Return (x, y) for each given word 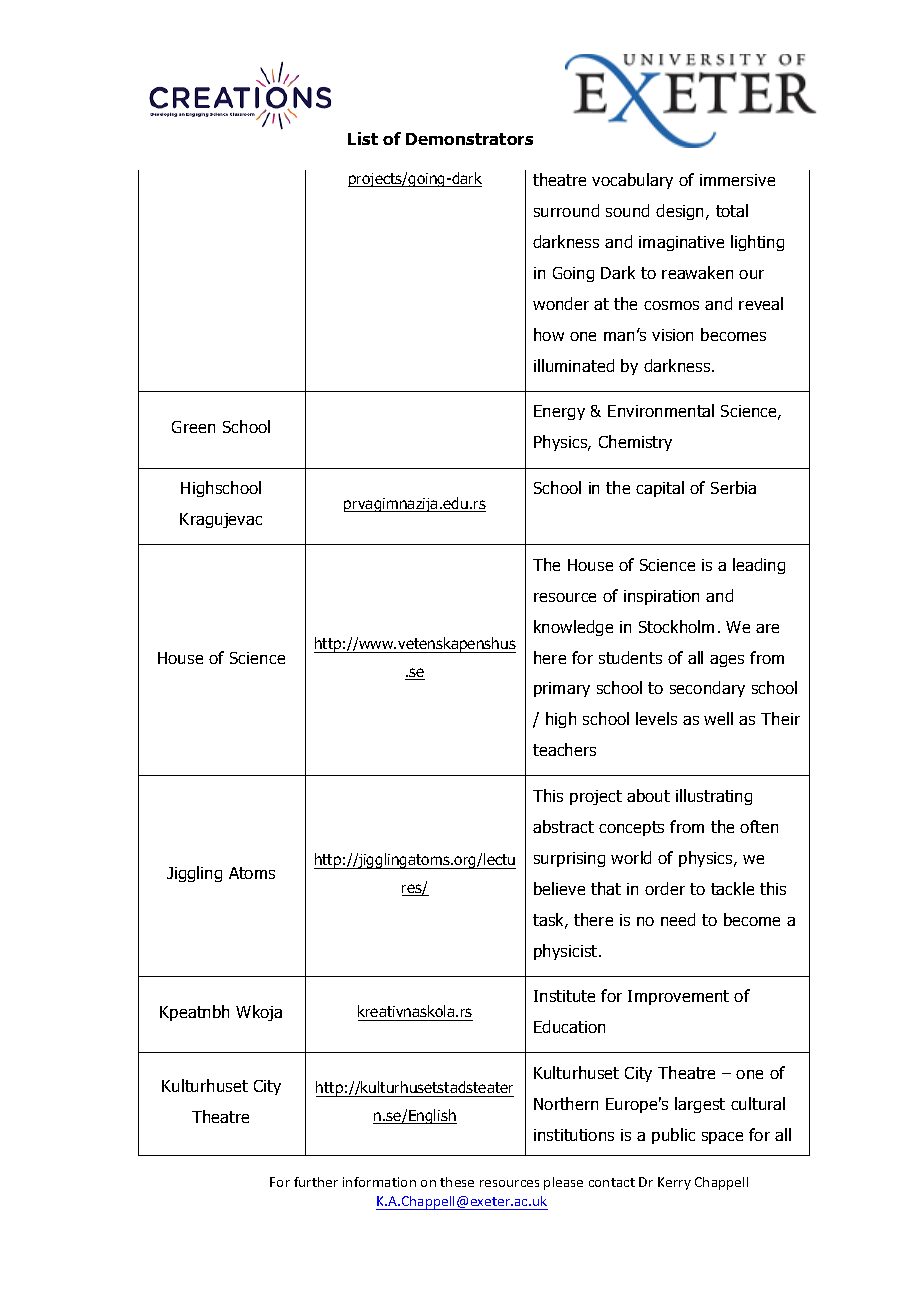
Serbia (733, 487)
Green (193, 427)
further (316, 1182)
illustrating (714, 797)
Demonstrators (469, 139)
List (363, 138)
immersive (737, 180)
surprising (569, 859)
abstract (563, 826)
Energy (559, 412)
